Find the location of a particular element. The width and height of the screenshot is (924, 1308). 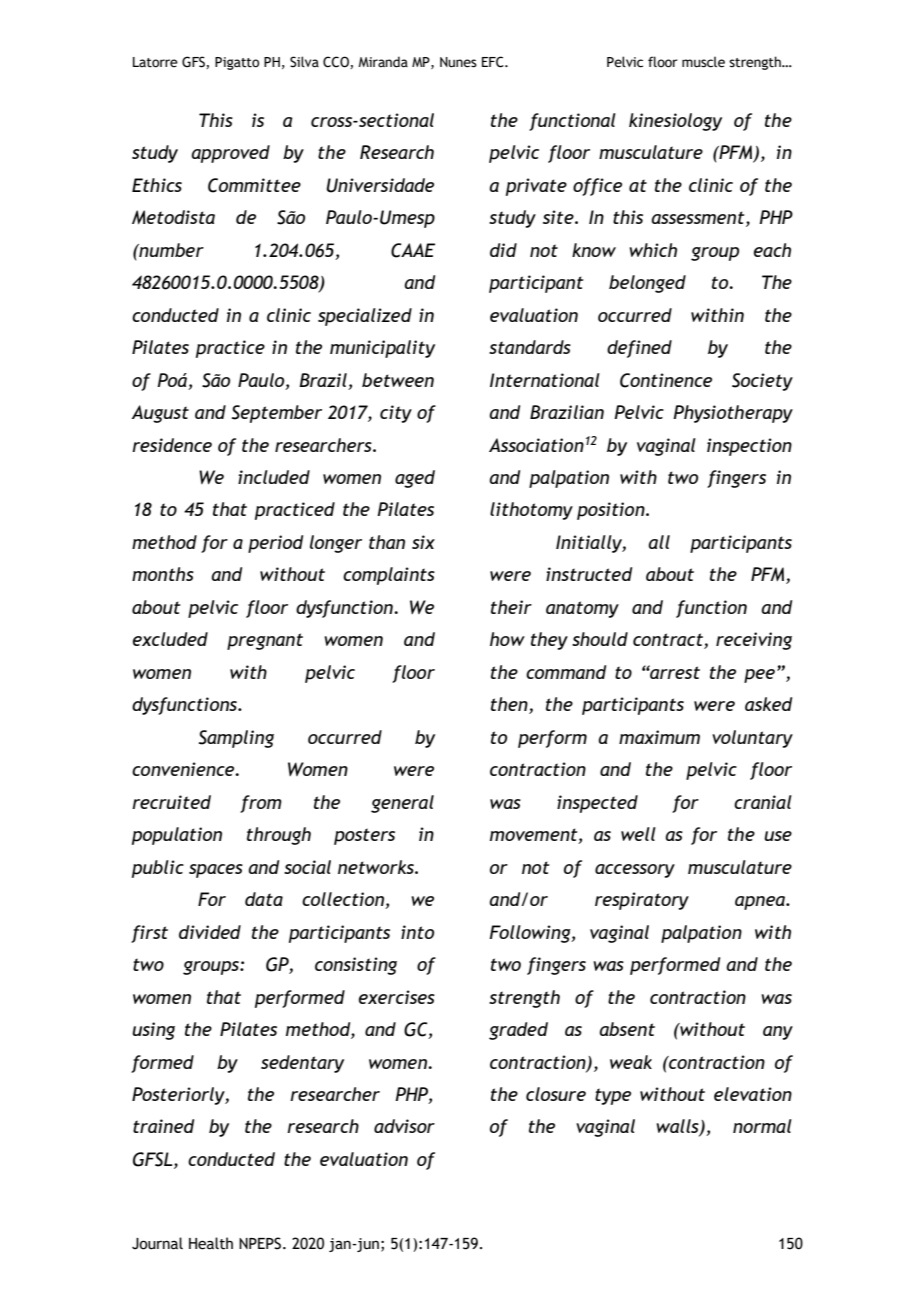

Nunes is located at coordinates (458, 62).
